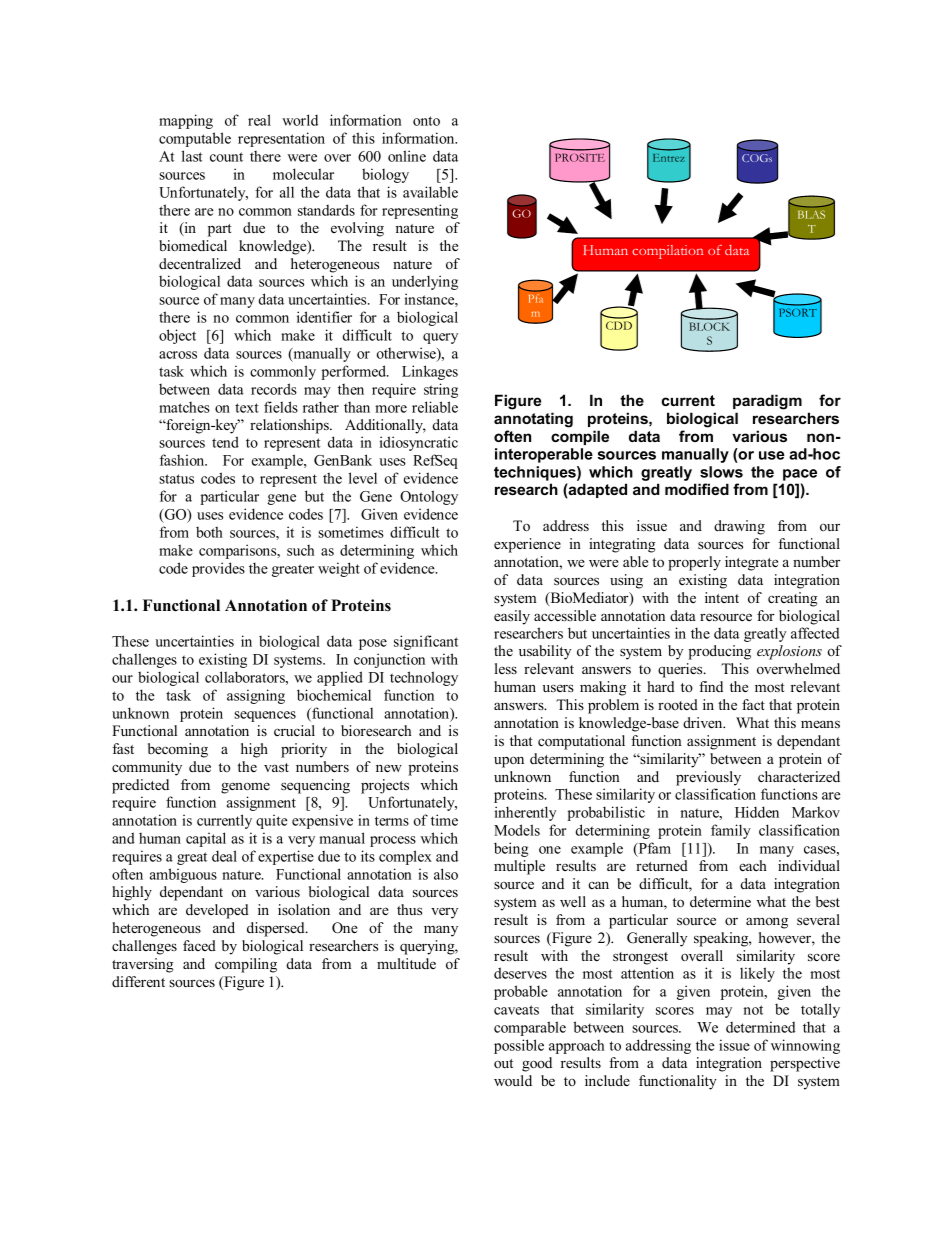 The image size is (952, 1233). What do you see at coordinates (721, 472) in the screenshot?
I see `slows` at bounding box center [721, 472].
